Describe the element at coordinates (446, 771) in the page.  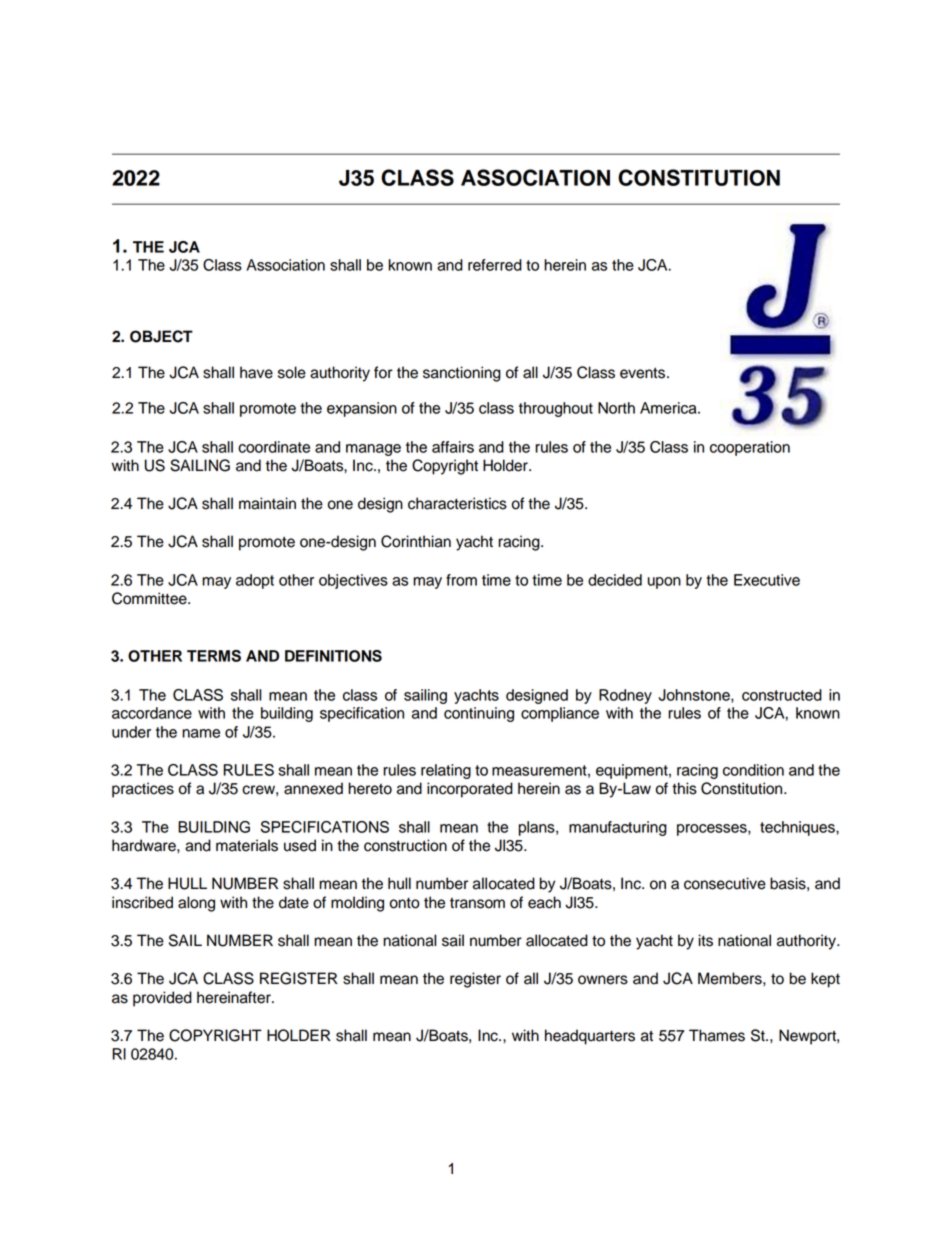
I see `relating` at that location.
